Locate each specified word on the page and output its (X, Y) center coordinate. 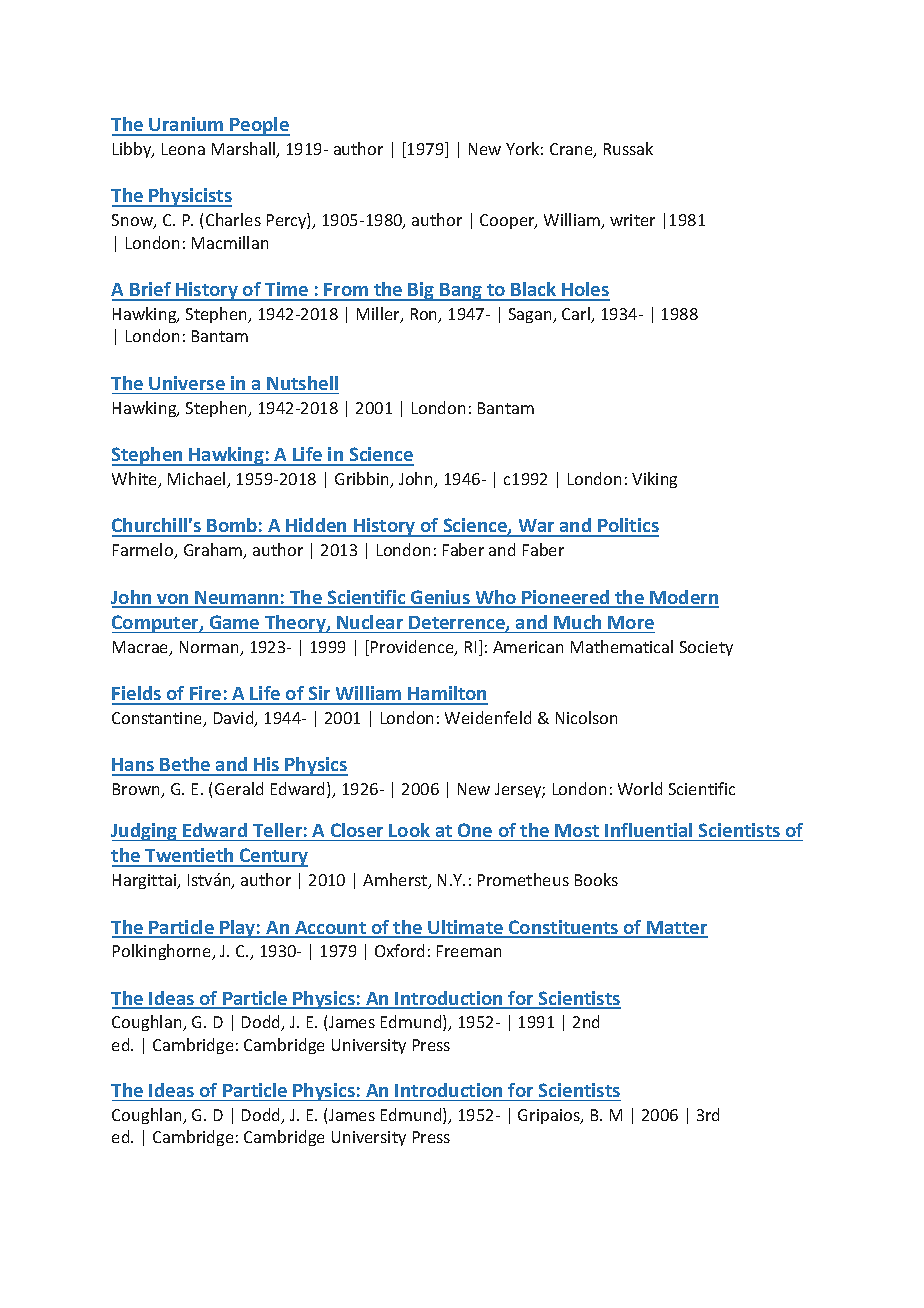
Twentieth (189, 857)
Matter (676, 929)
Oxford (399, 950)
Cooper (508, 221)
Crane (572, 150)
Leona (183, 149)
